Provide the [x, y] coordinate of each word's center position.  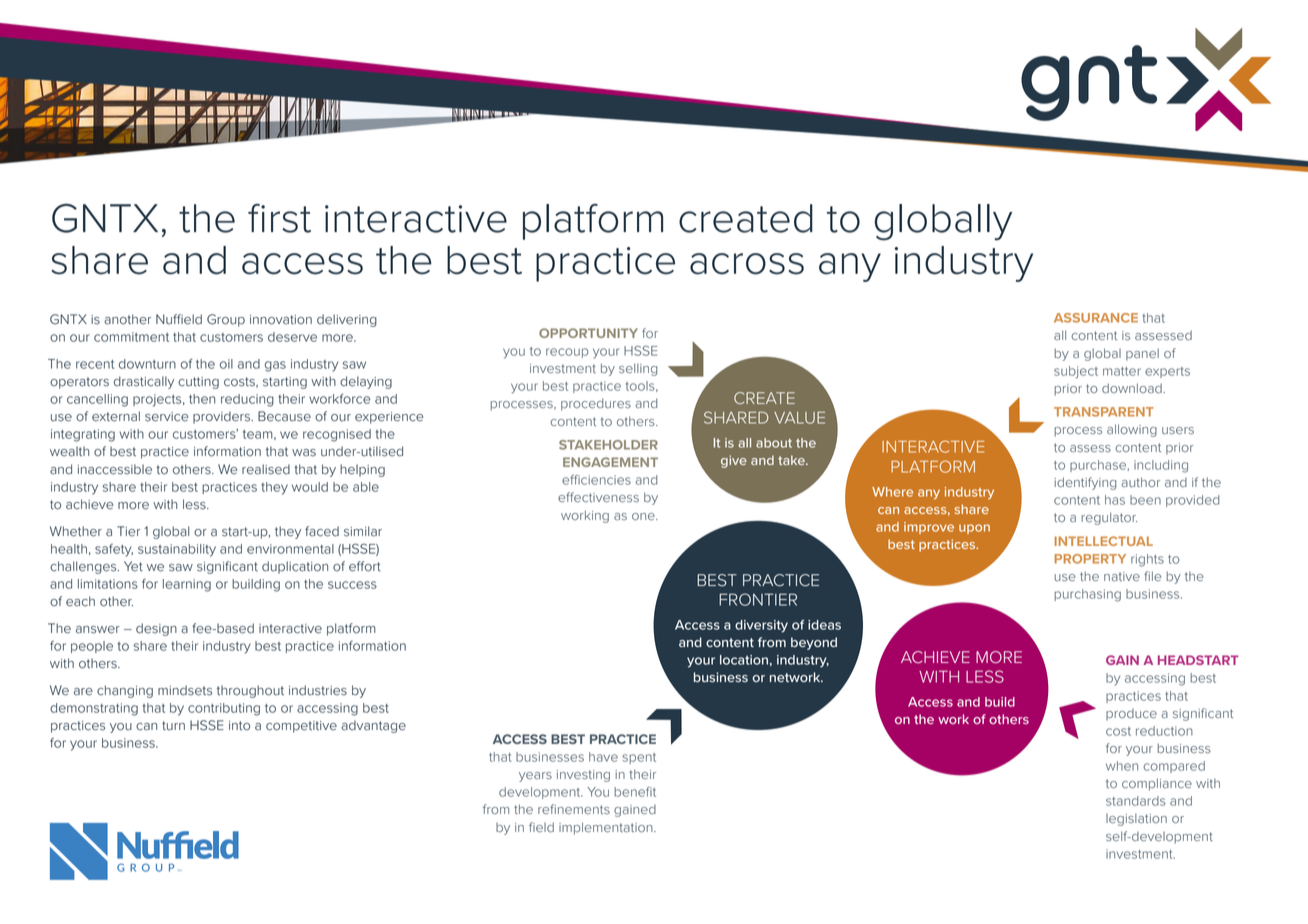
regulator [1109, 518]
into [239, 726]
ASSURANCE [1096, 318]
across [747, 264]
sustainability [177, 550]
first [279, 218]
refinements [574, 809]
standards [1136, 801]
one [644, 516]
